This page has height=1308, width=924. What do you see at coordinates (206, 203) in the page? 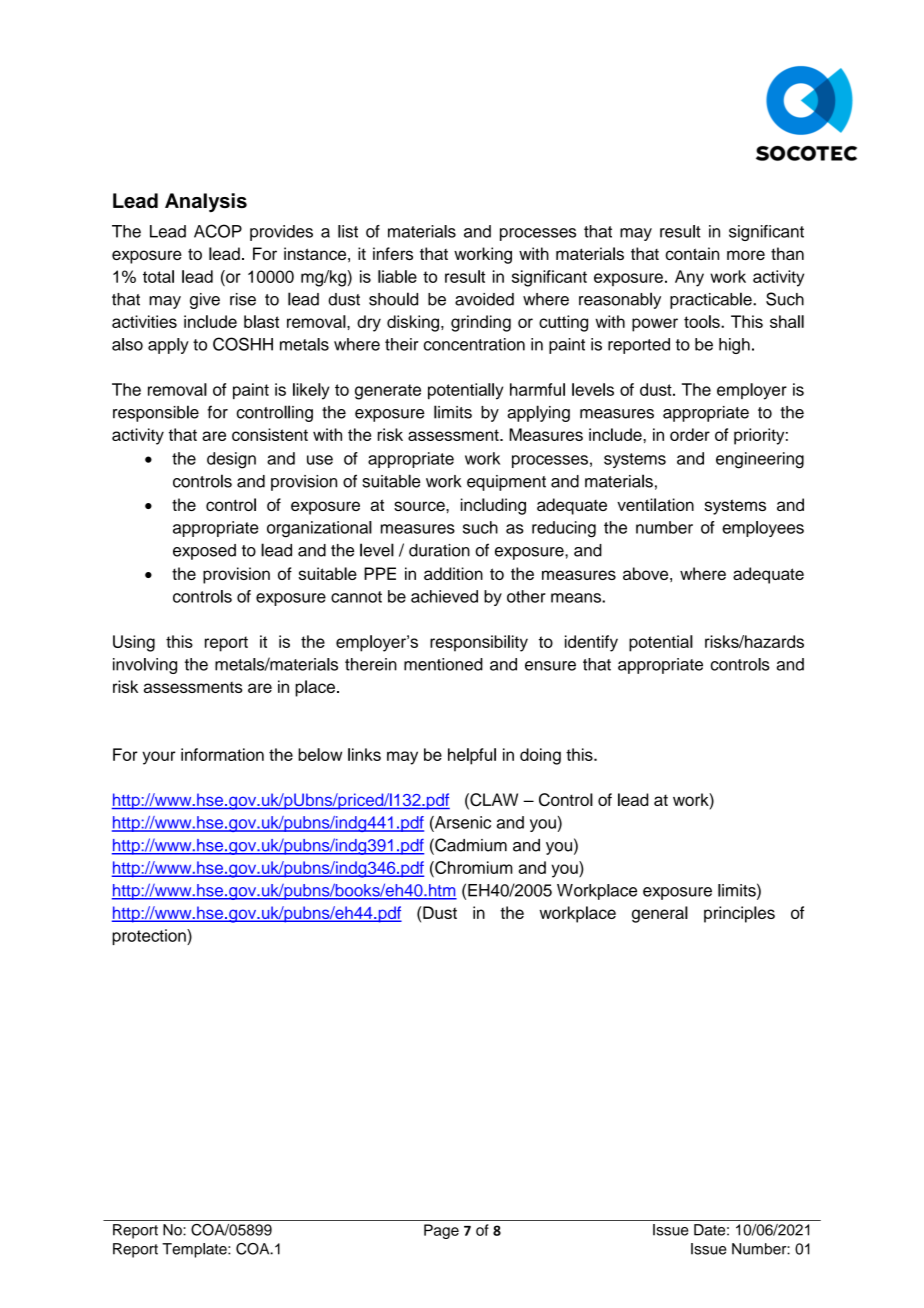
I see `Analysis` at bounding box center [206, 203].
